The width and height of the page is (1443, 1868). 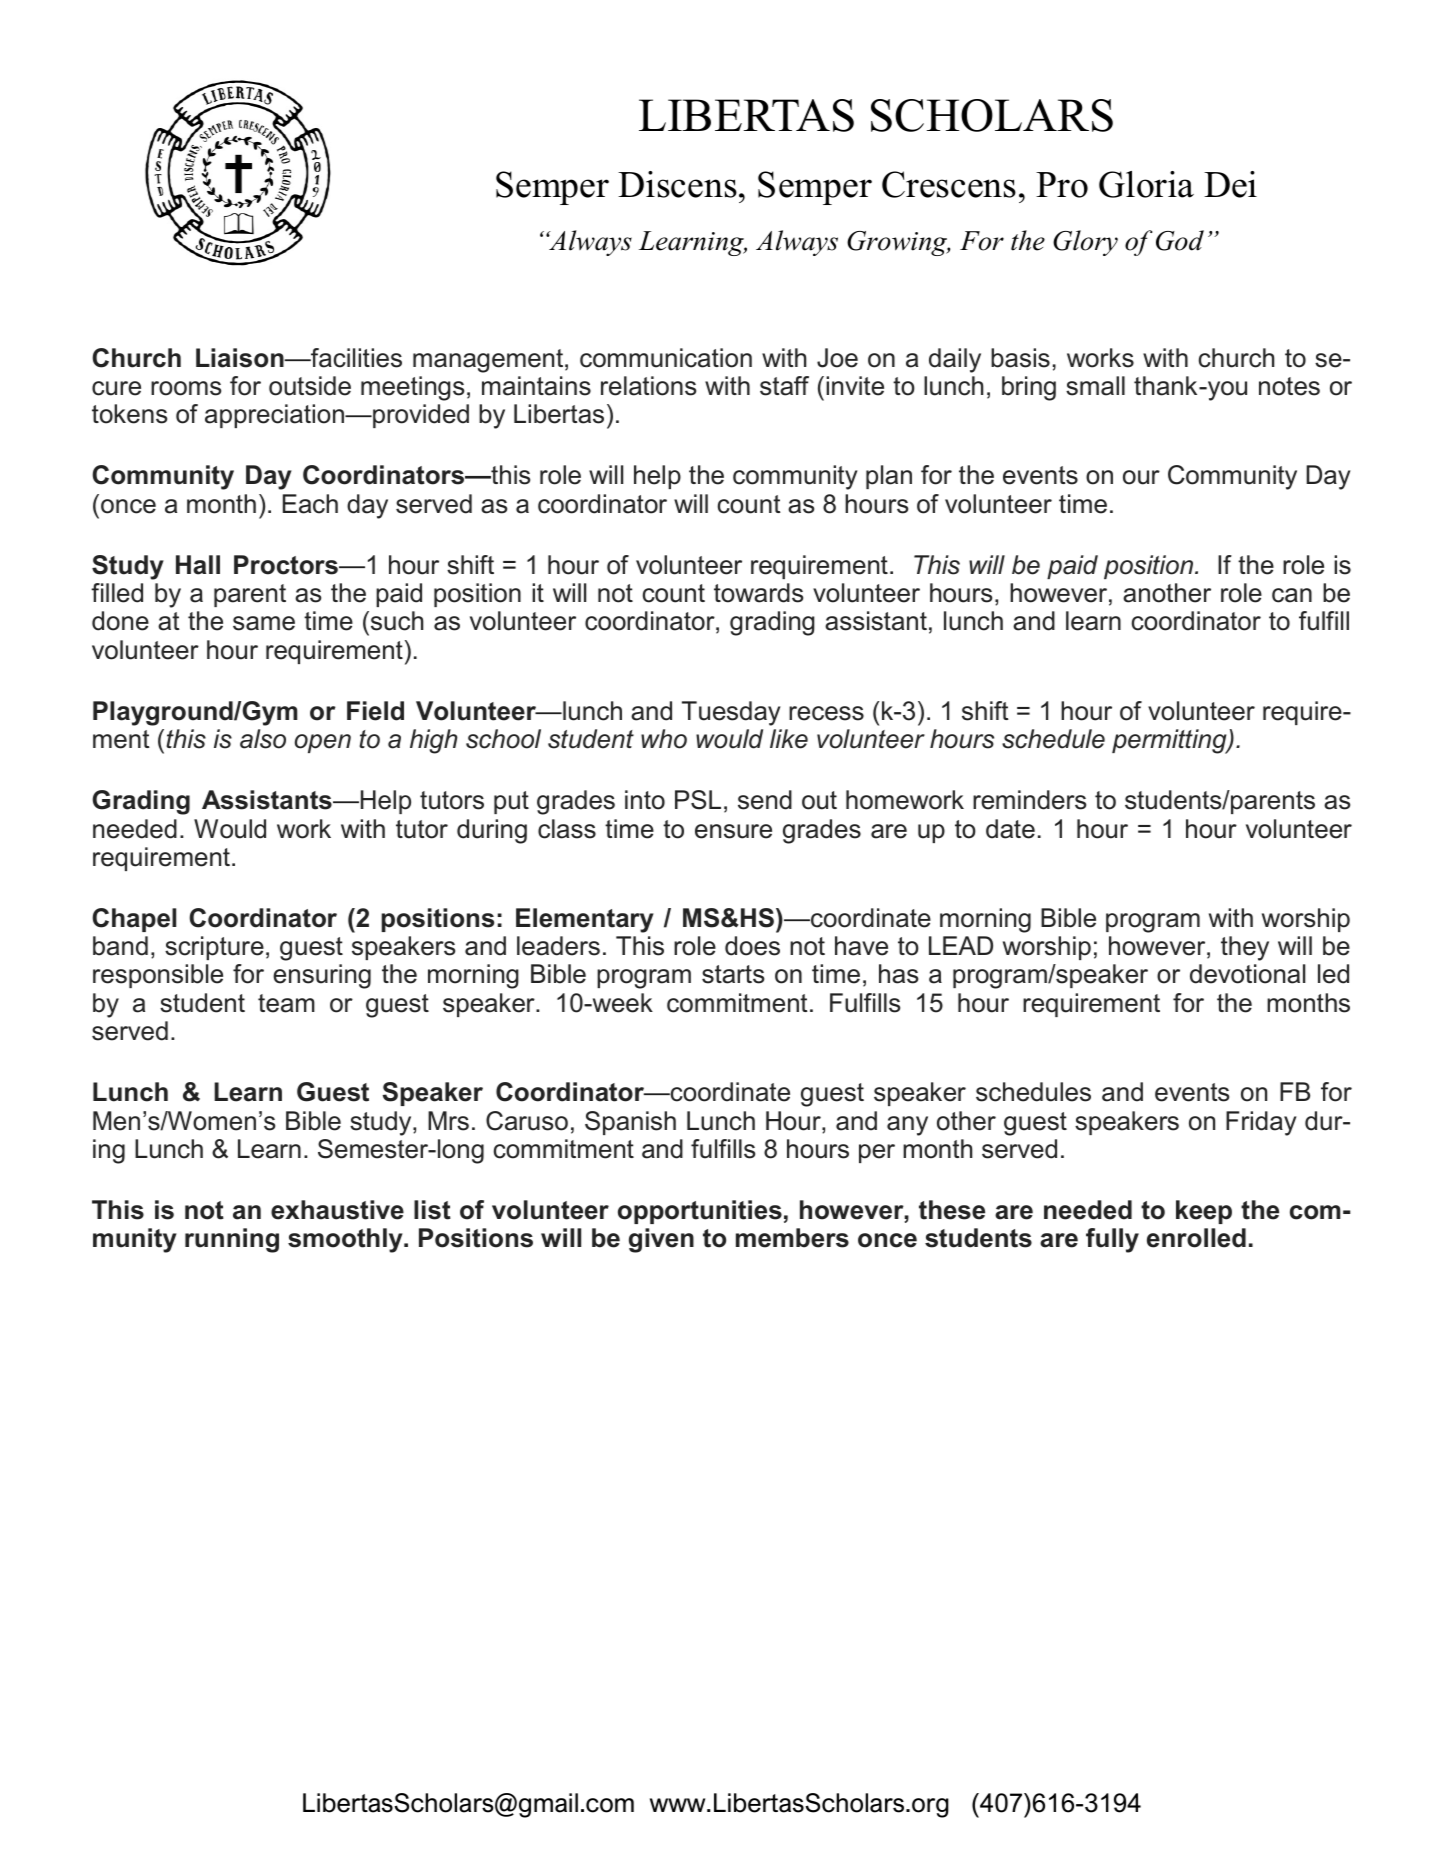 What do you see at coordinates (731, 713) in the page?
I see `Tuesday` at bounding box center [731, 713].
